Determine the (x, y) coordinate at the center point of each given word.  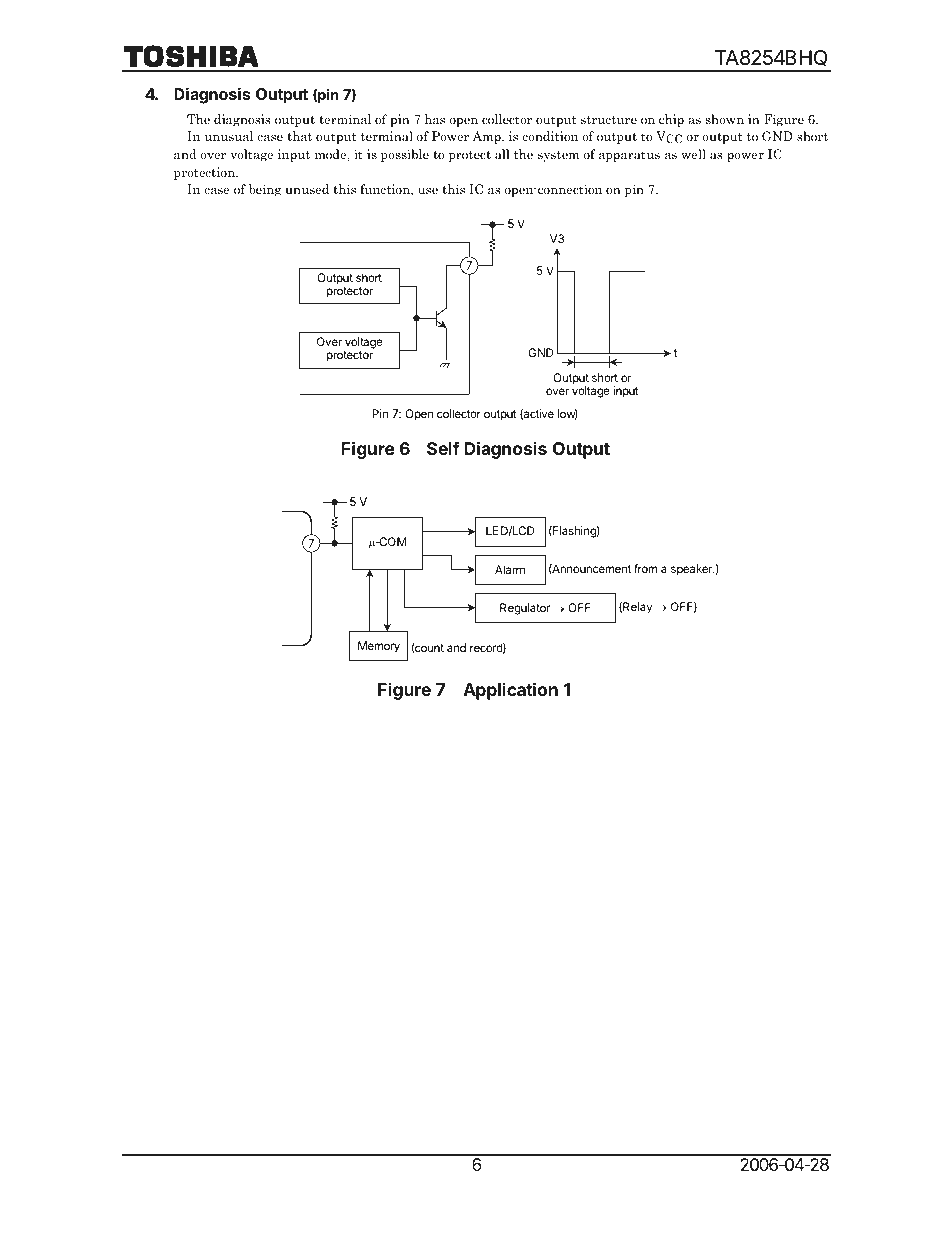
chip (671, 120)
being (265, 190)
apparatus (629, 156)
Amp (487, 137)
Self (443, 448)
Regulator (525, 609)
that (299, 136)
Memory (379, 647)
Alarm (510, 569)
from (645, 568)
